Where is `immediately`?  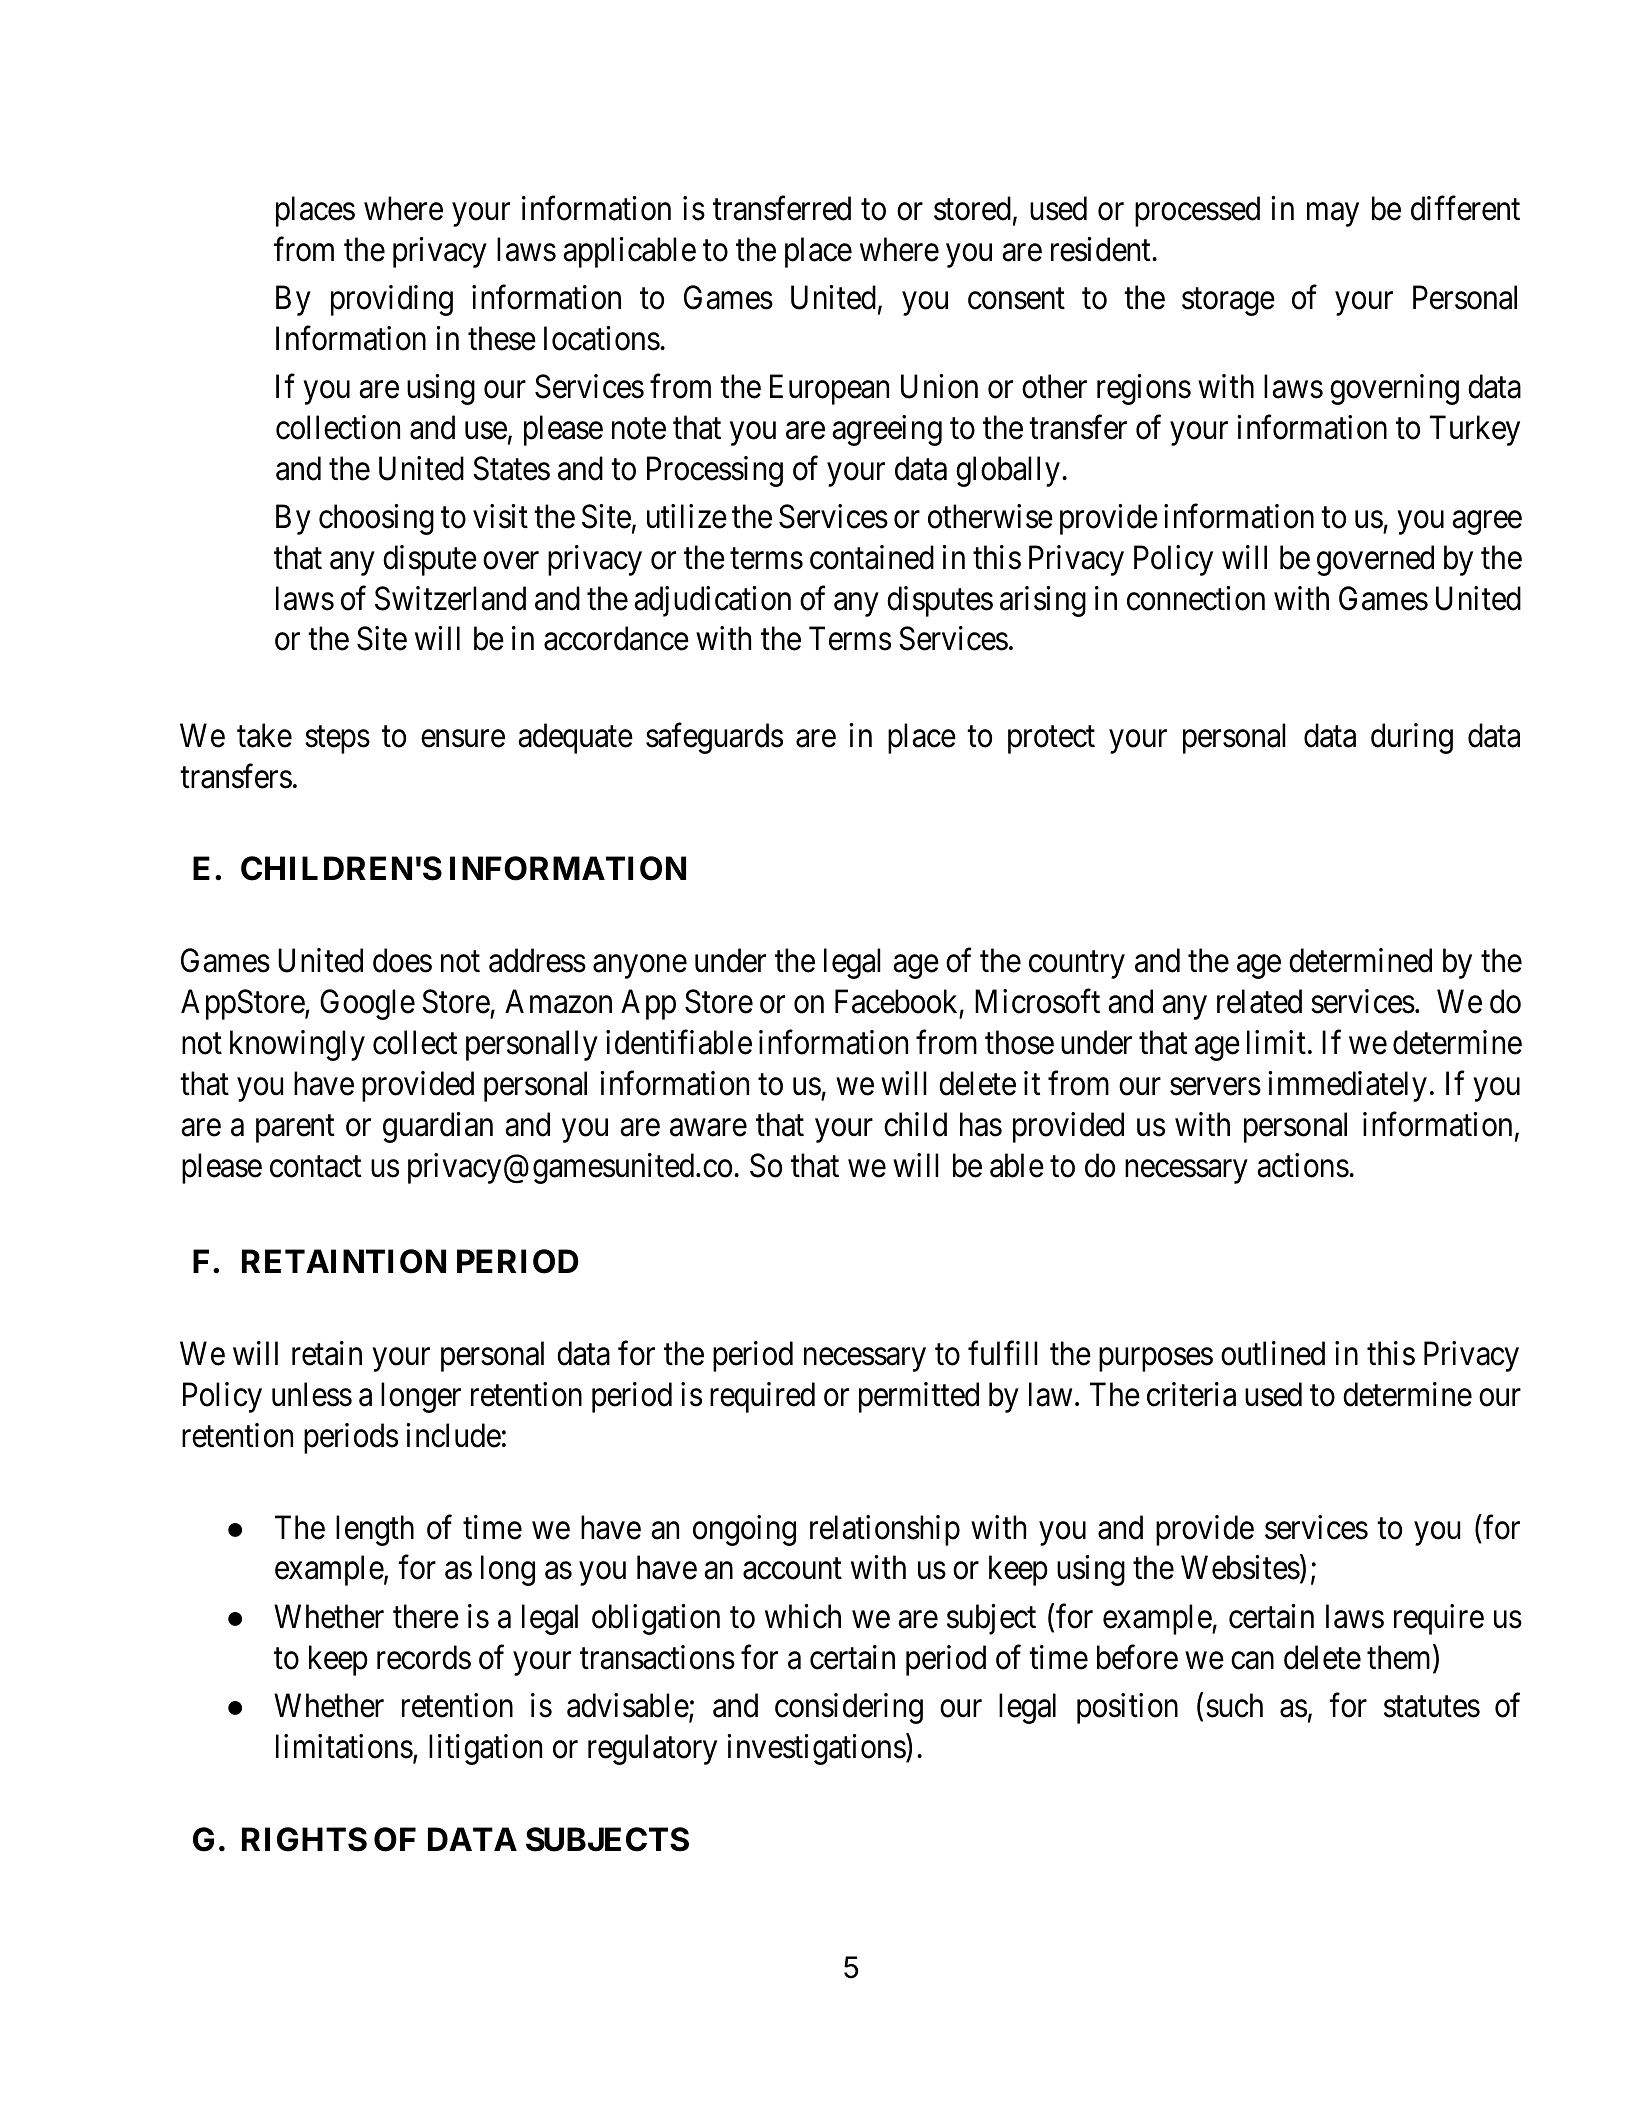
immediately is located at coordinates (1347, 1086).
